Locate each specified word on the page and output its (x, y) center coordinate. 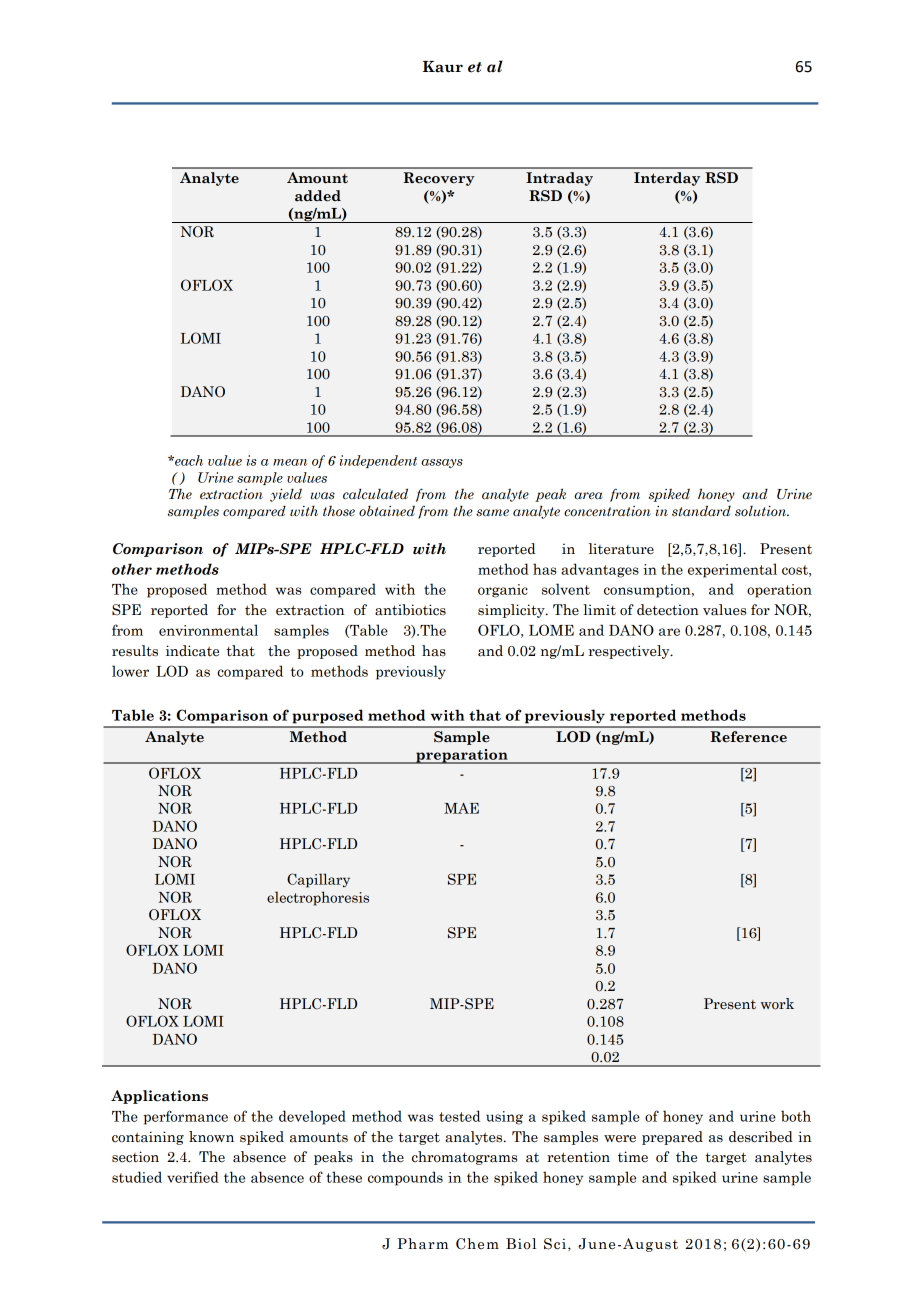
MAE (461, 808)
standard (701, 511)
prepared (672, 1138)
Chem (477, 1244)
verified (193, 1177)
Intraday (559, 179)
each (188, 460)
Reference (748, 737)
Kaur (443, 67)
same (492, 513)
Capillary (318, 880)
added (318, 196)
